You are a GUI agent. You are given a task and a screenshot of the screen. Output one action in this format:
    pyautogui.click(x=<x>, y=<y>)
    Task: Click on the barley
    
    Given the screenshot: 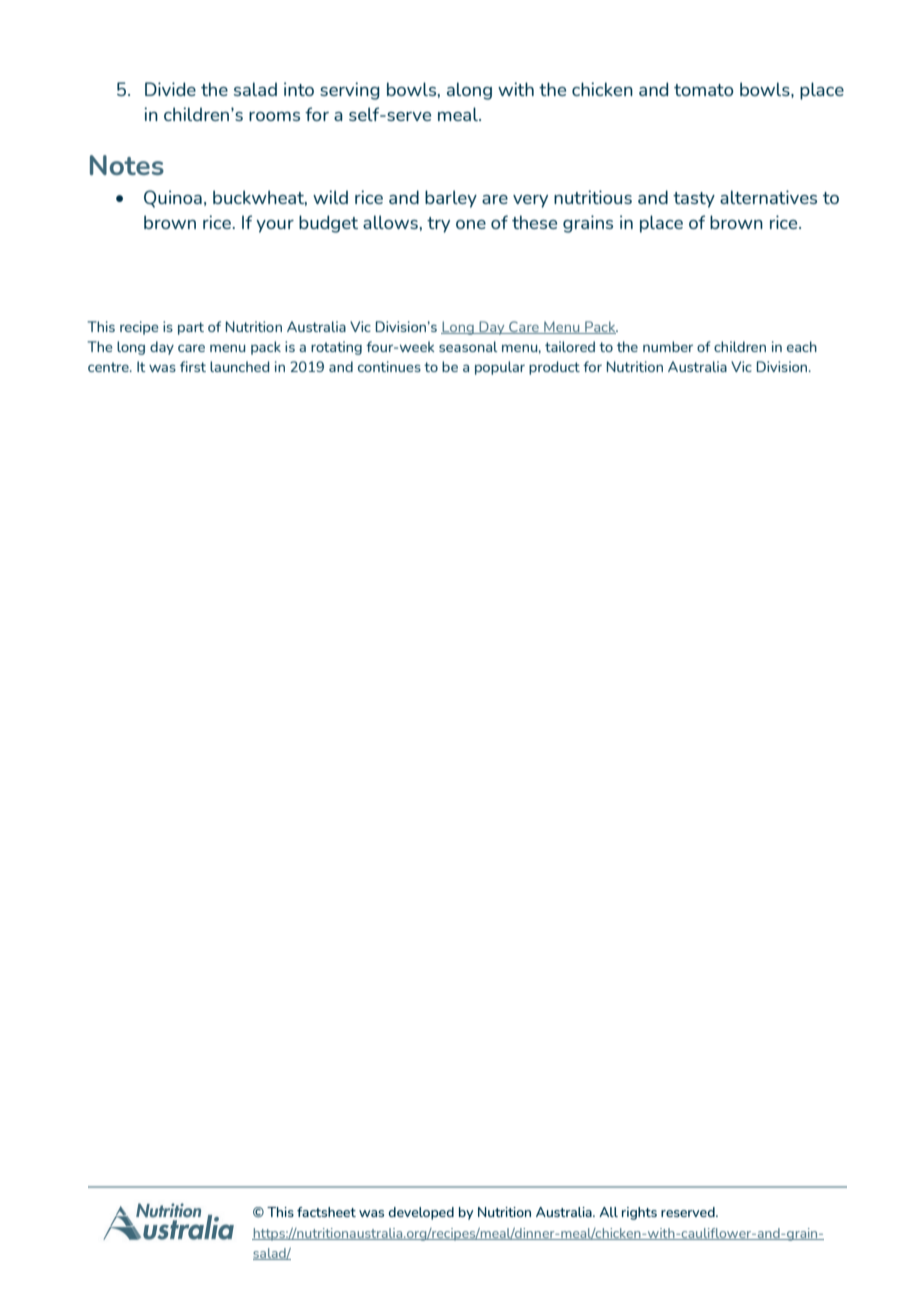 What is the action you would take?
    pyautogui.click(x=451, y=199)
